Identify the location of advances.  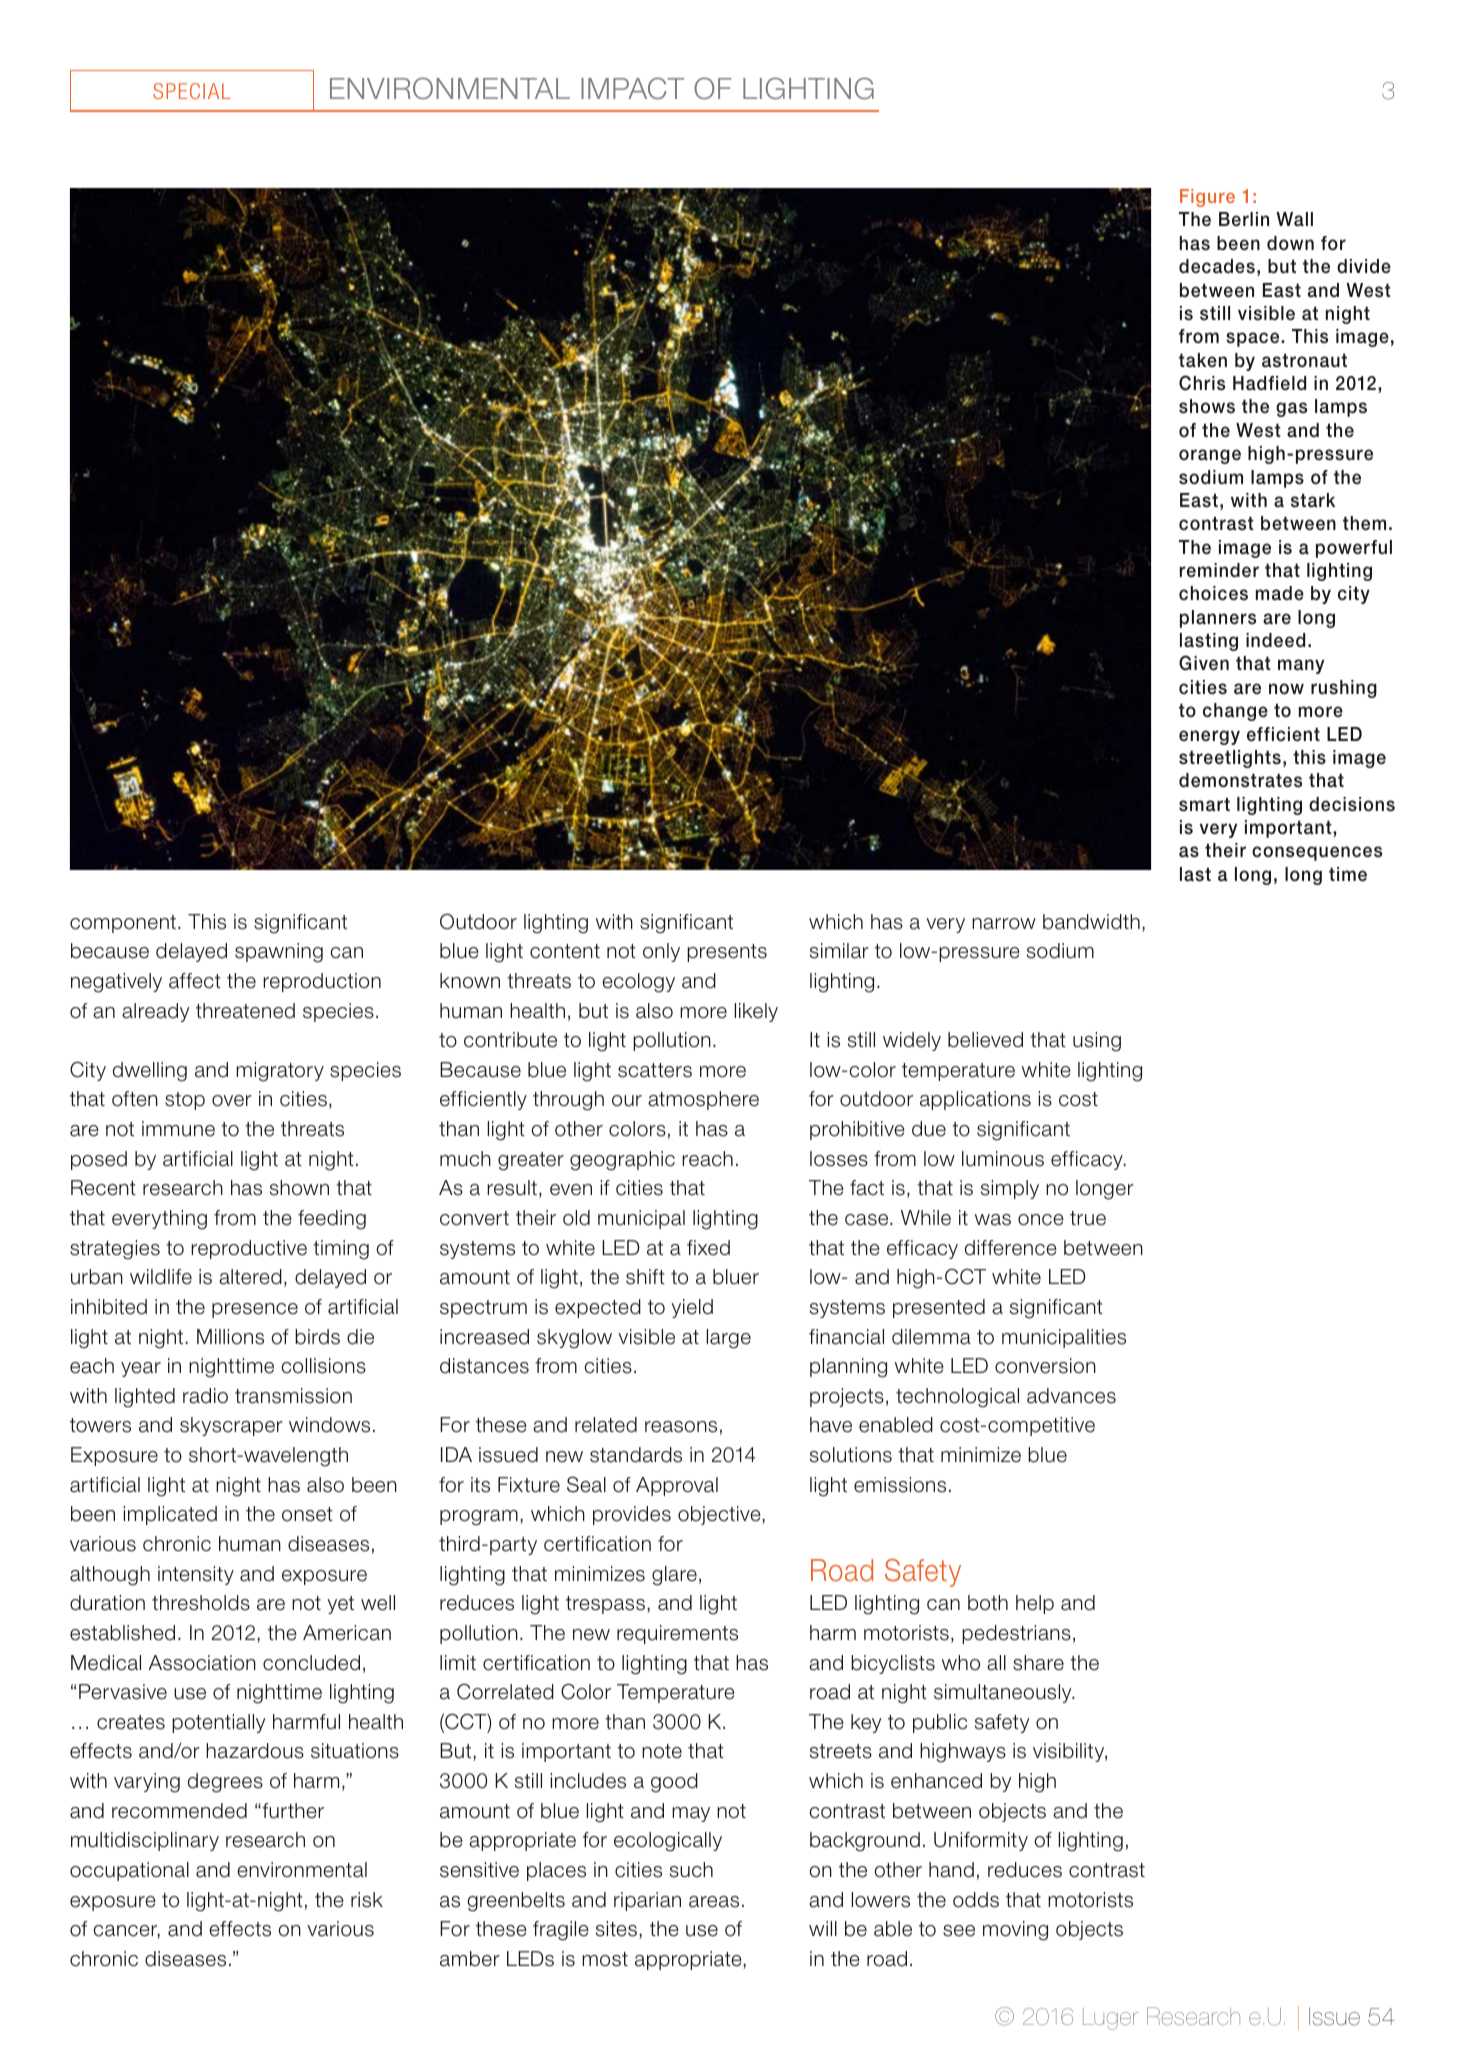
(1071, 1396).
